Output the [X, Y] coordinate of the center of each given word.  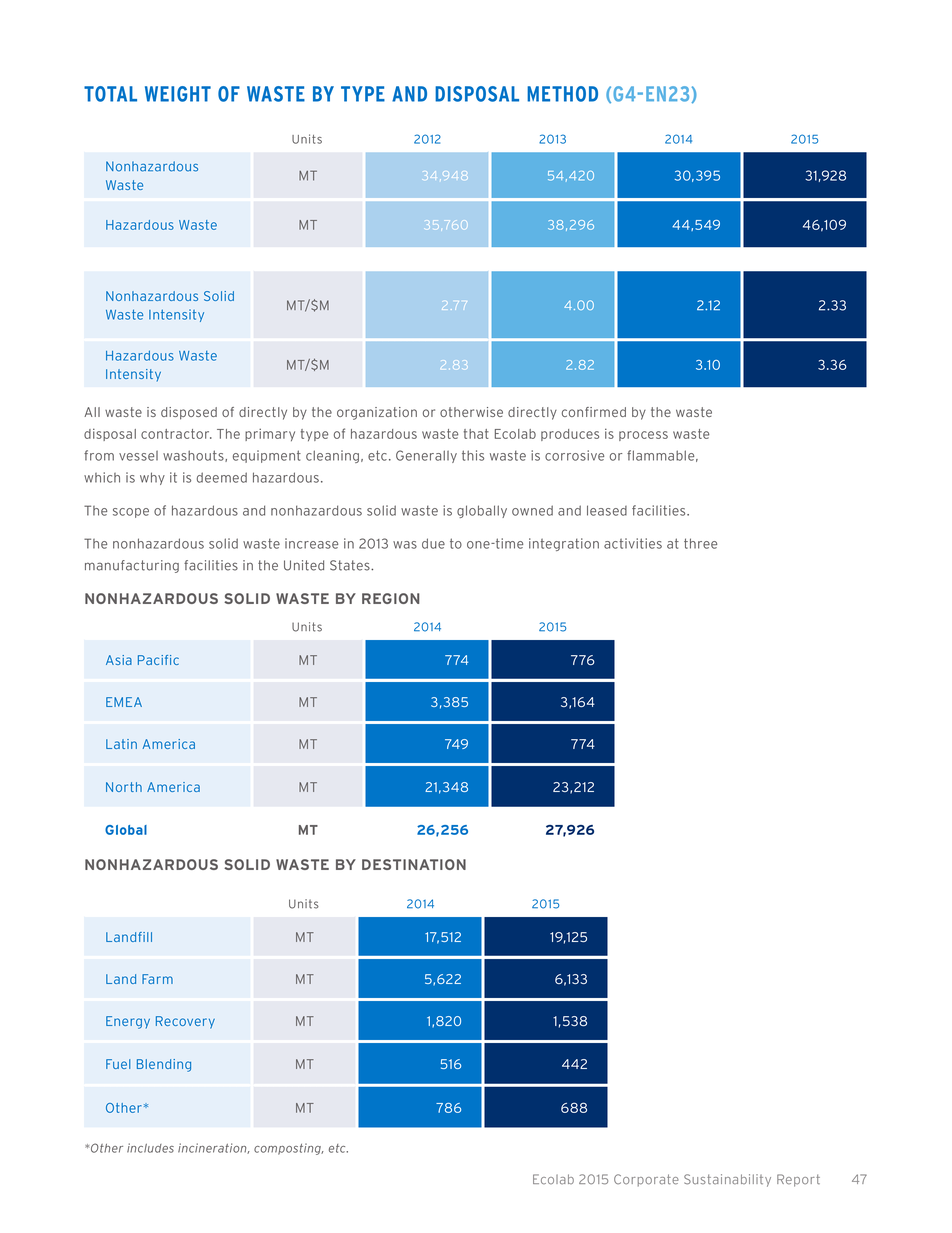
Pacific [158, 660]
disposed [189, 413]
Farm [157, 979]
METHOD [562, 94]
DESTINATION [414, 864]
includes [150, 1148]
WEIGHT [178, 94]
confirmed [594, 412]
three [700, 543]
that [476, 434]
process [643, 436]
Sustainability [727, 1180]
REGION [390, 598]
